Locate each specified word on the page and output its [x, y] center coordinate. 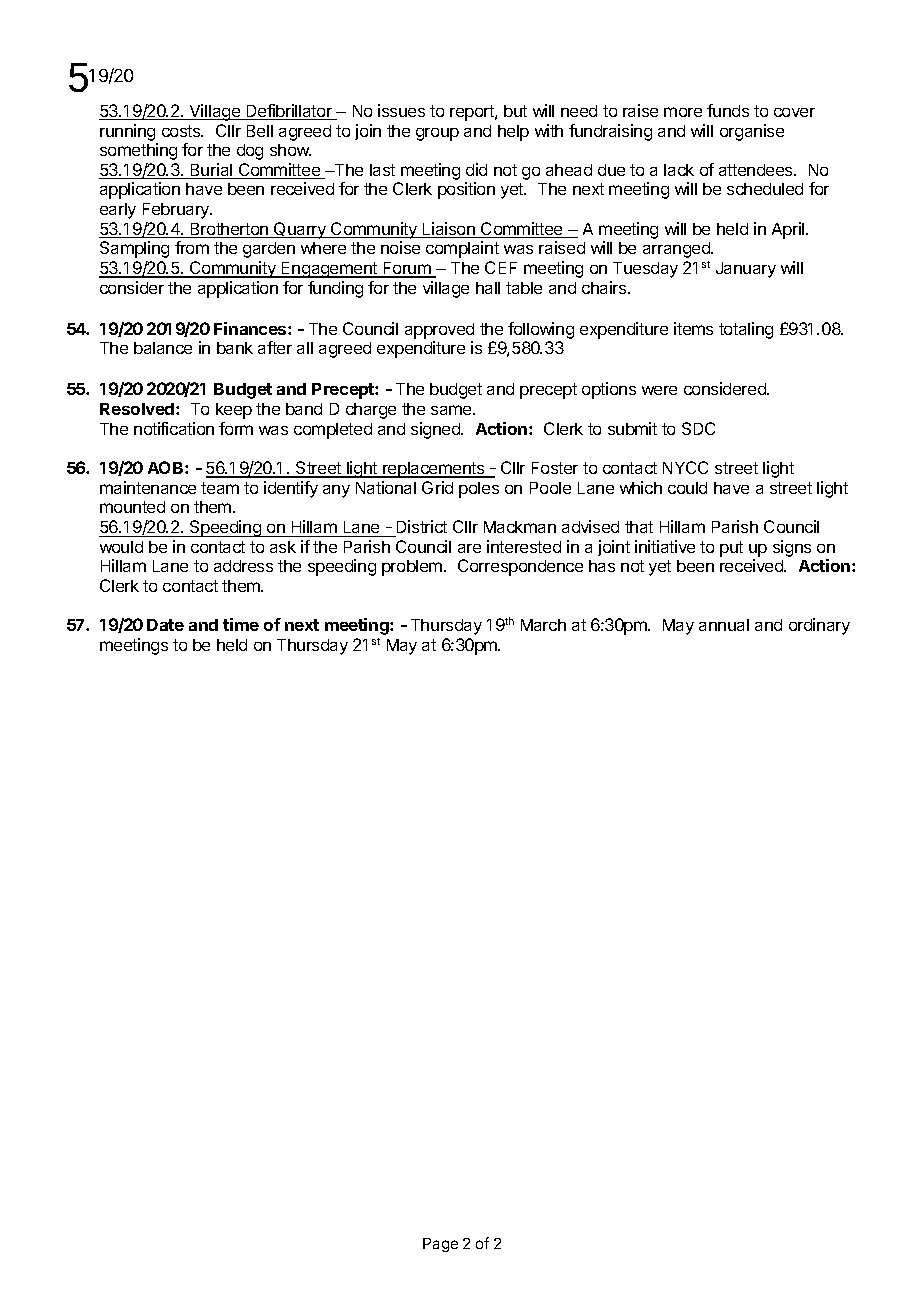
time [241, 624]
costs [182, 131]
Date [165, 625]
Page [440, 1245]
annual [724, 625]
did [476, 169]
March [543, 625]
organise [752, 132]
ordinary [819, 626]
